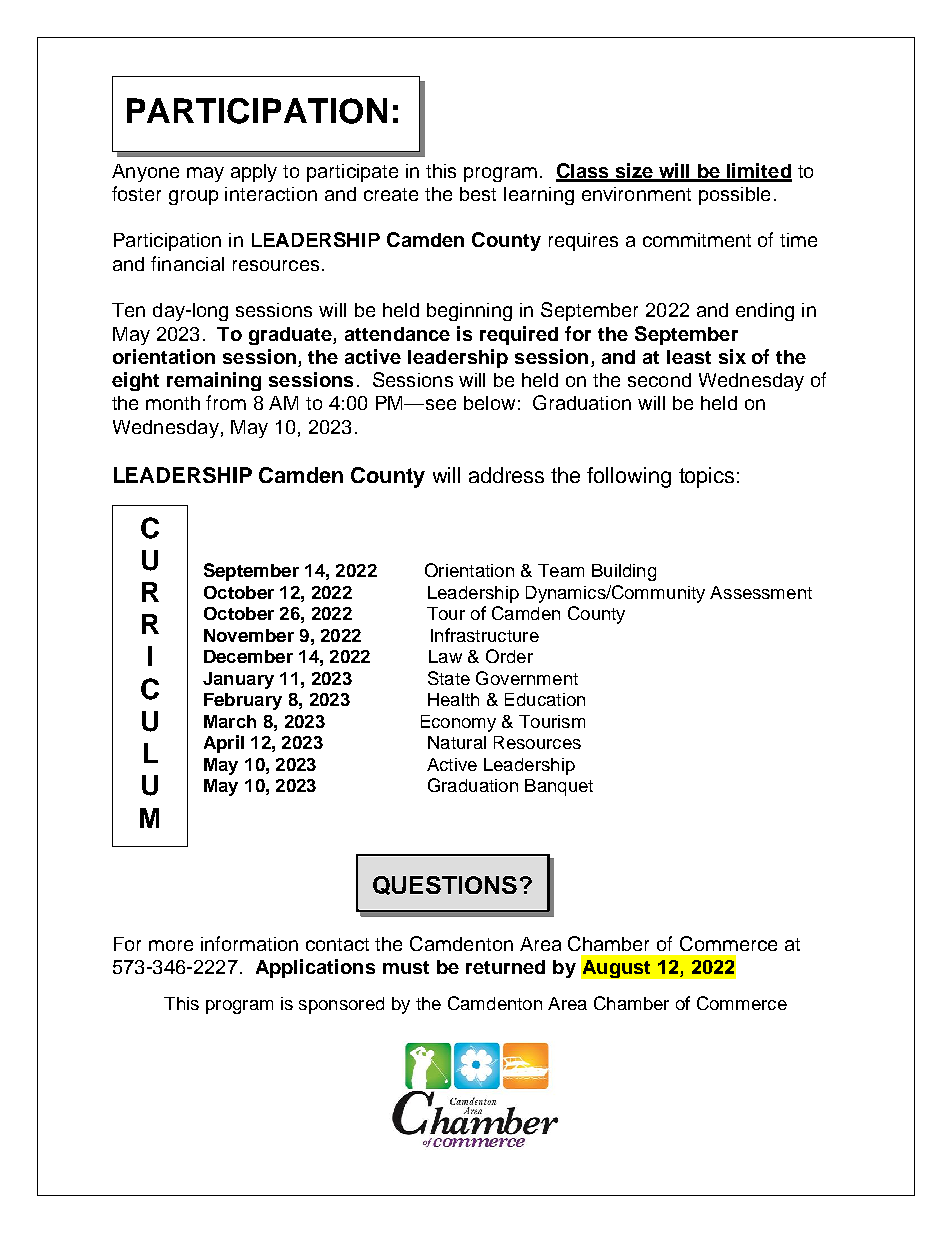 The image size is (952, 1233). Describe the element at coordinates (249, 943) in the page. I see `information` at that location.
